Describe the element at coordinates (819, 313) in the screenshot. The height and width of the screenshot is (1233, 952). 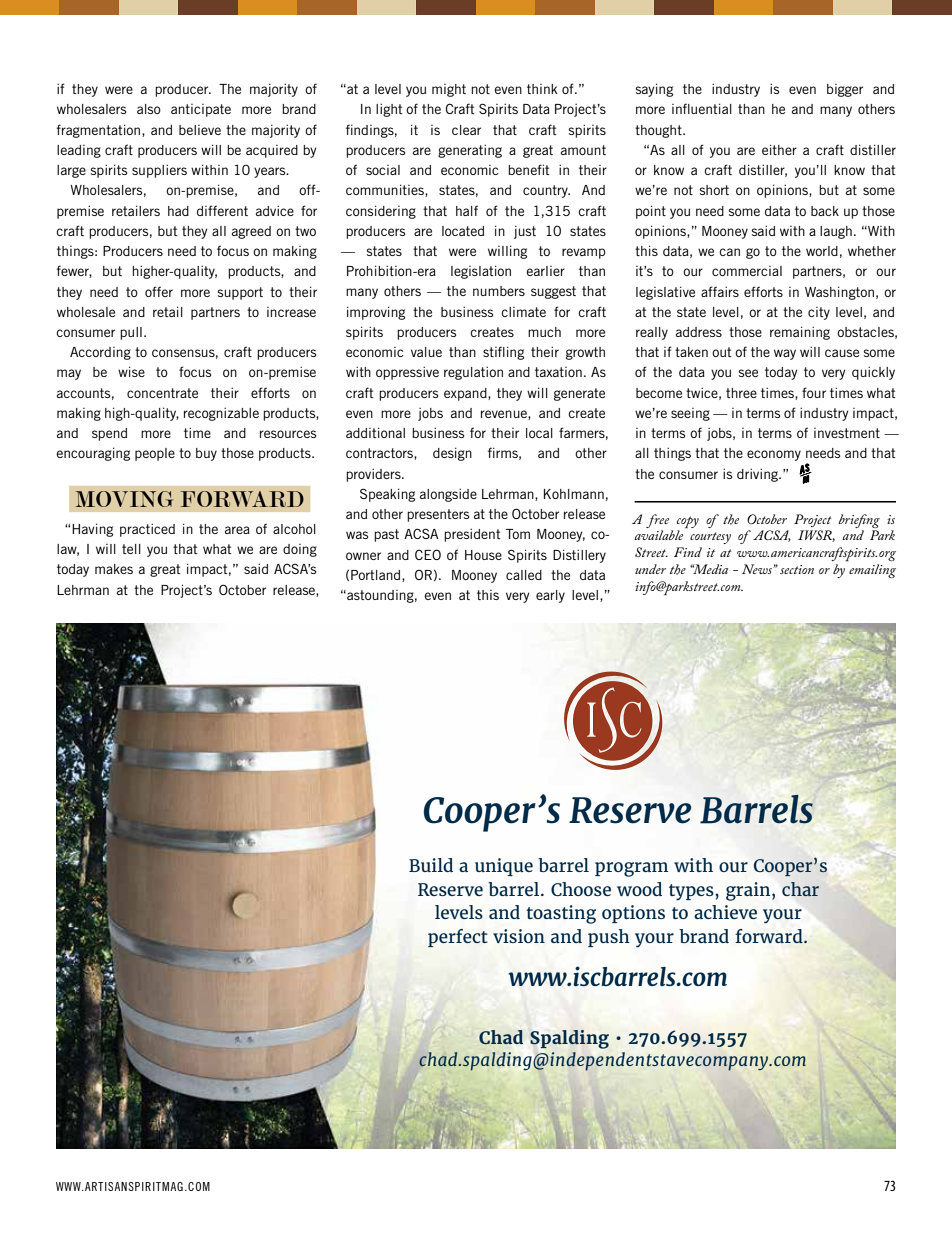
I see `city` at that location.
